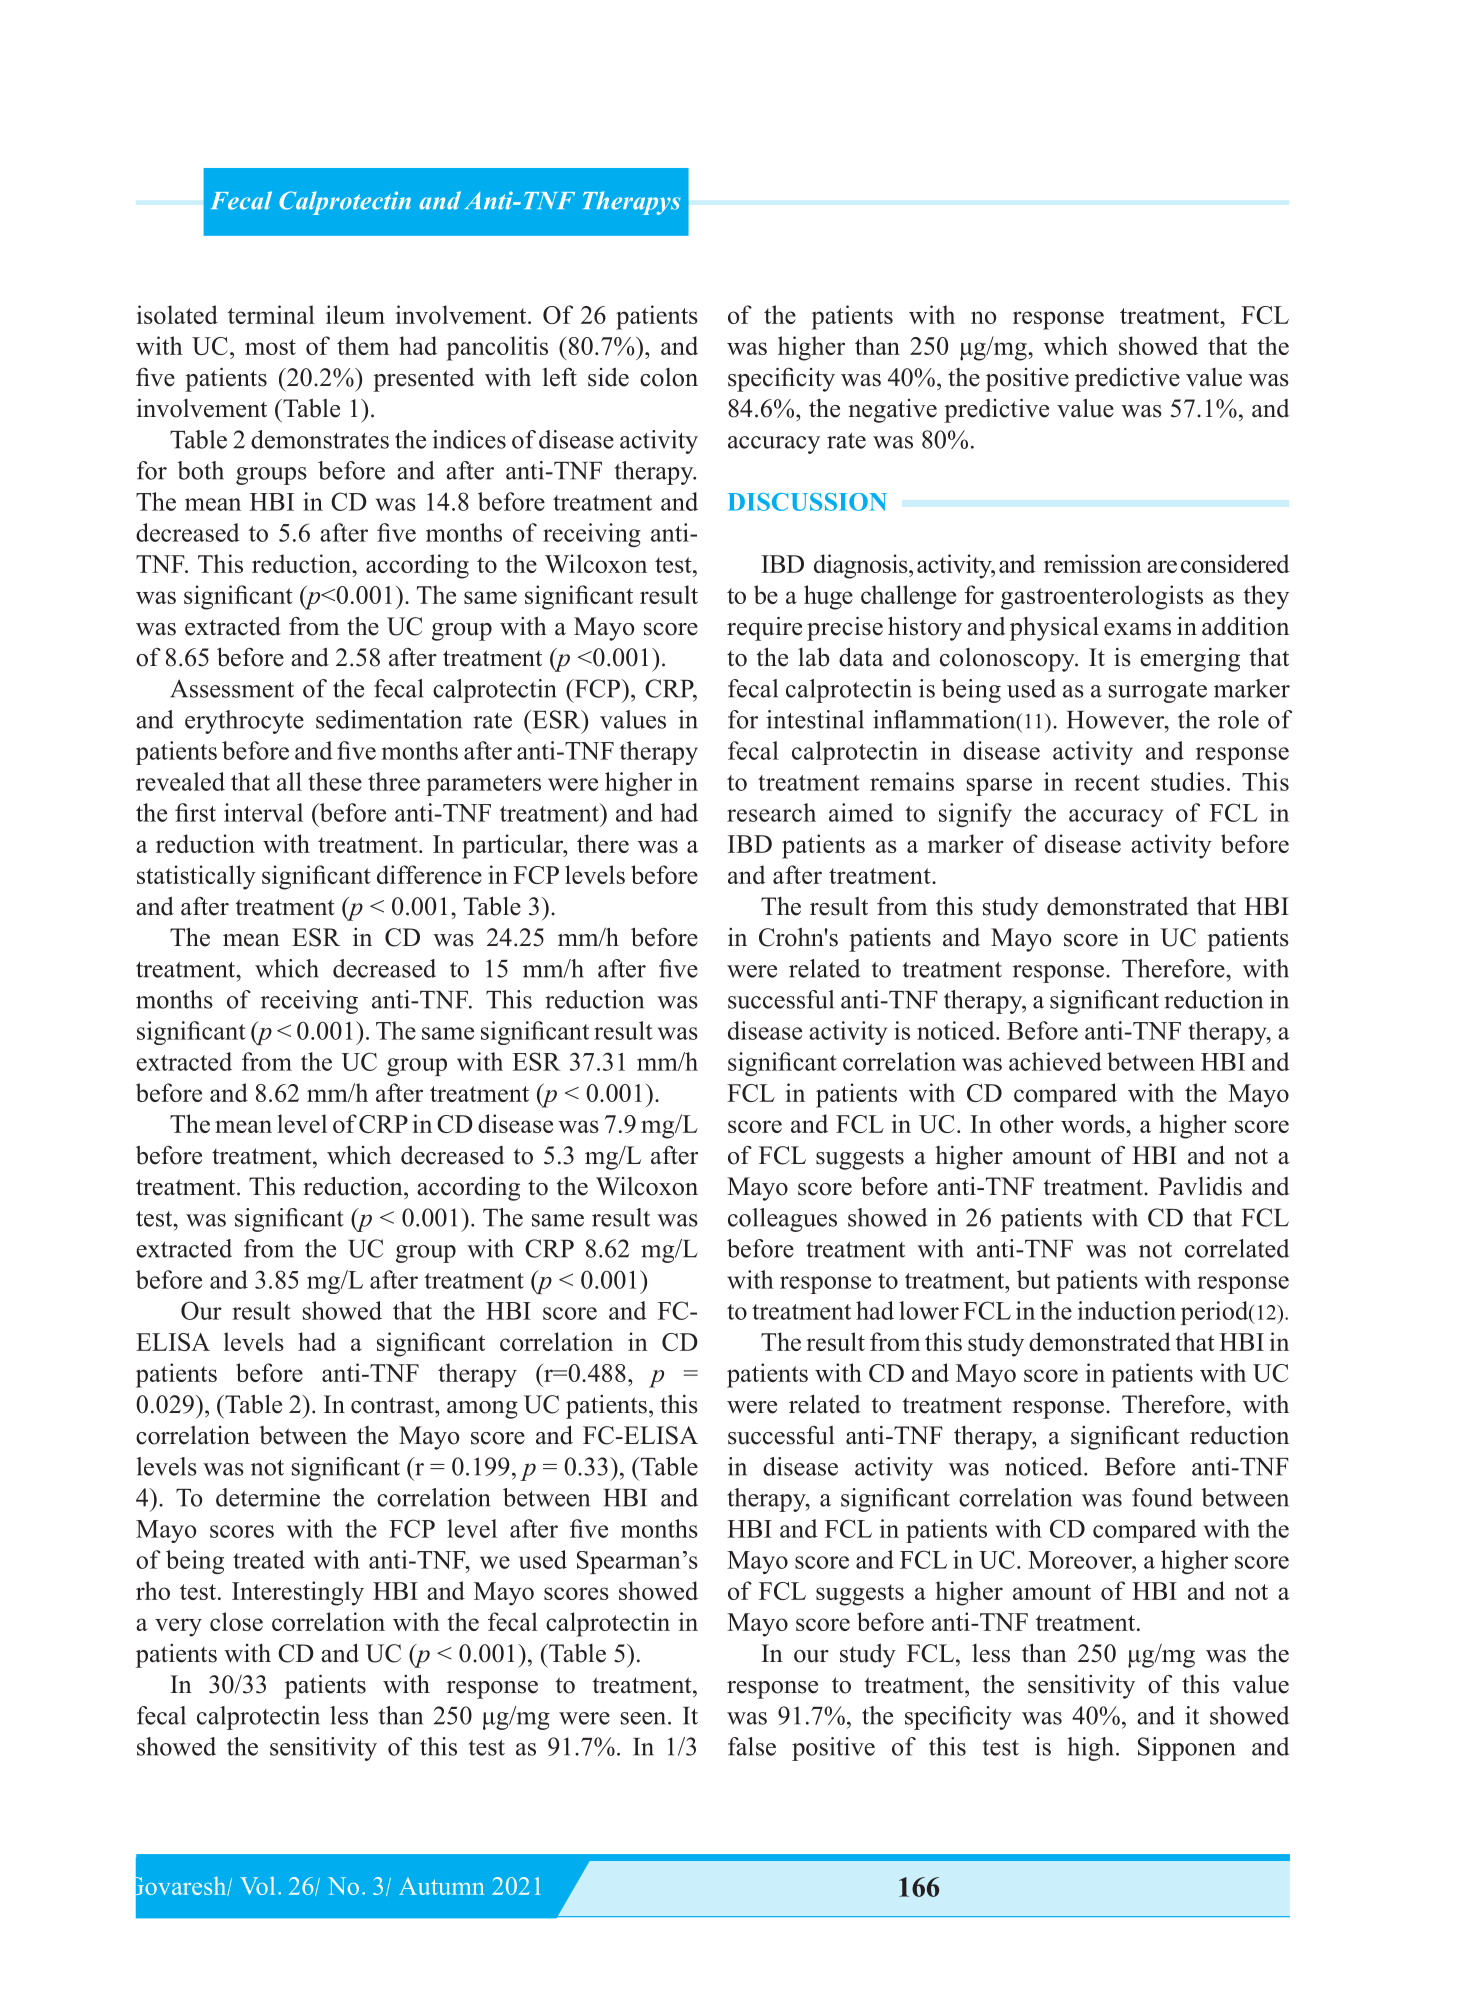 The width and height of the page is (1459, 2002). I want to click on words, so click(1094, 1123).
